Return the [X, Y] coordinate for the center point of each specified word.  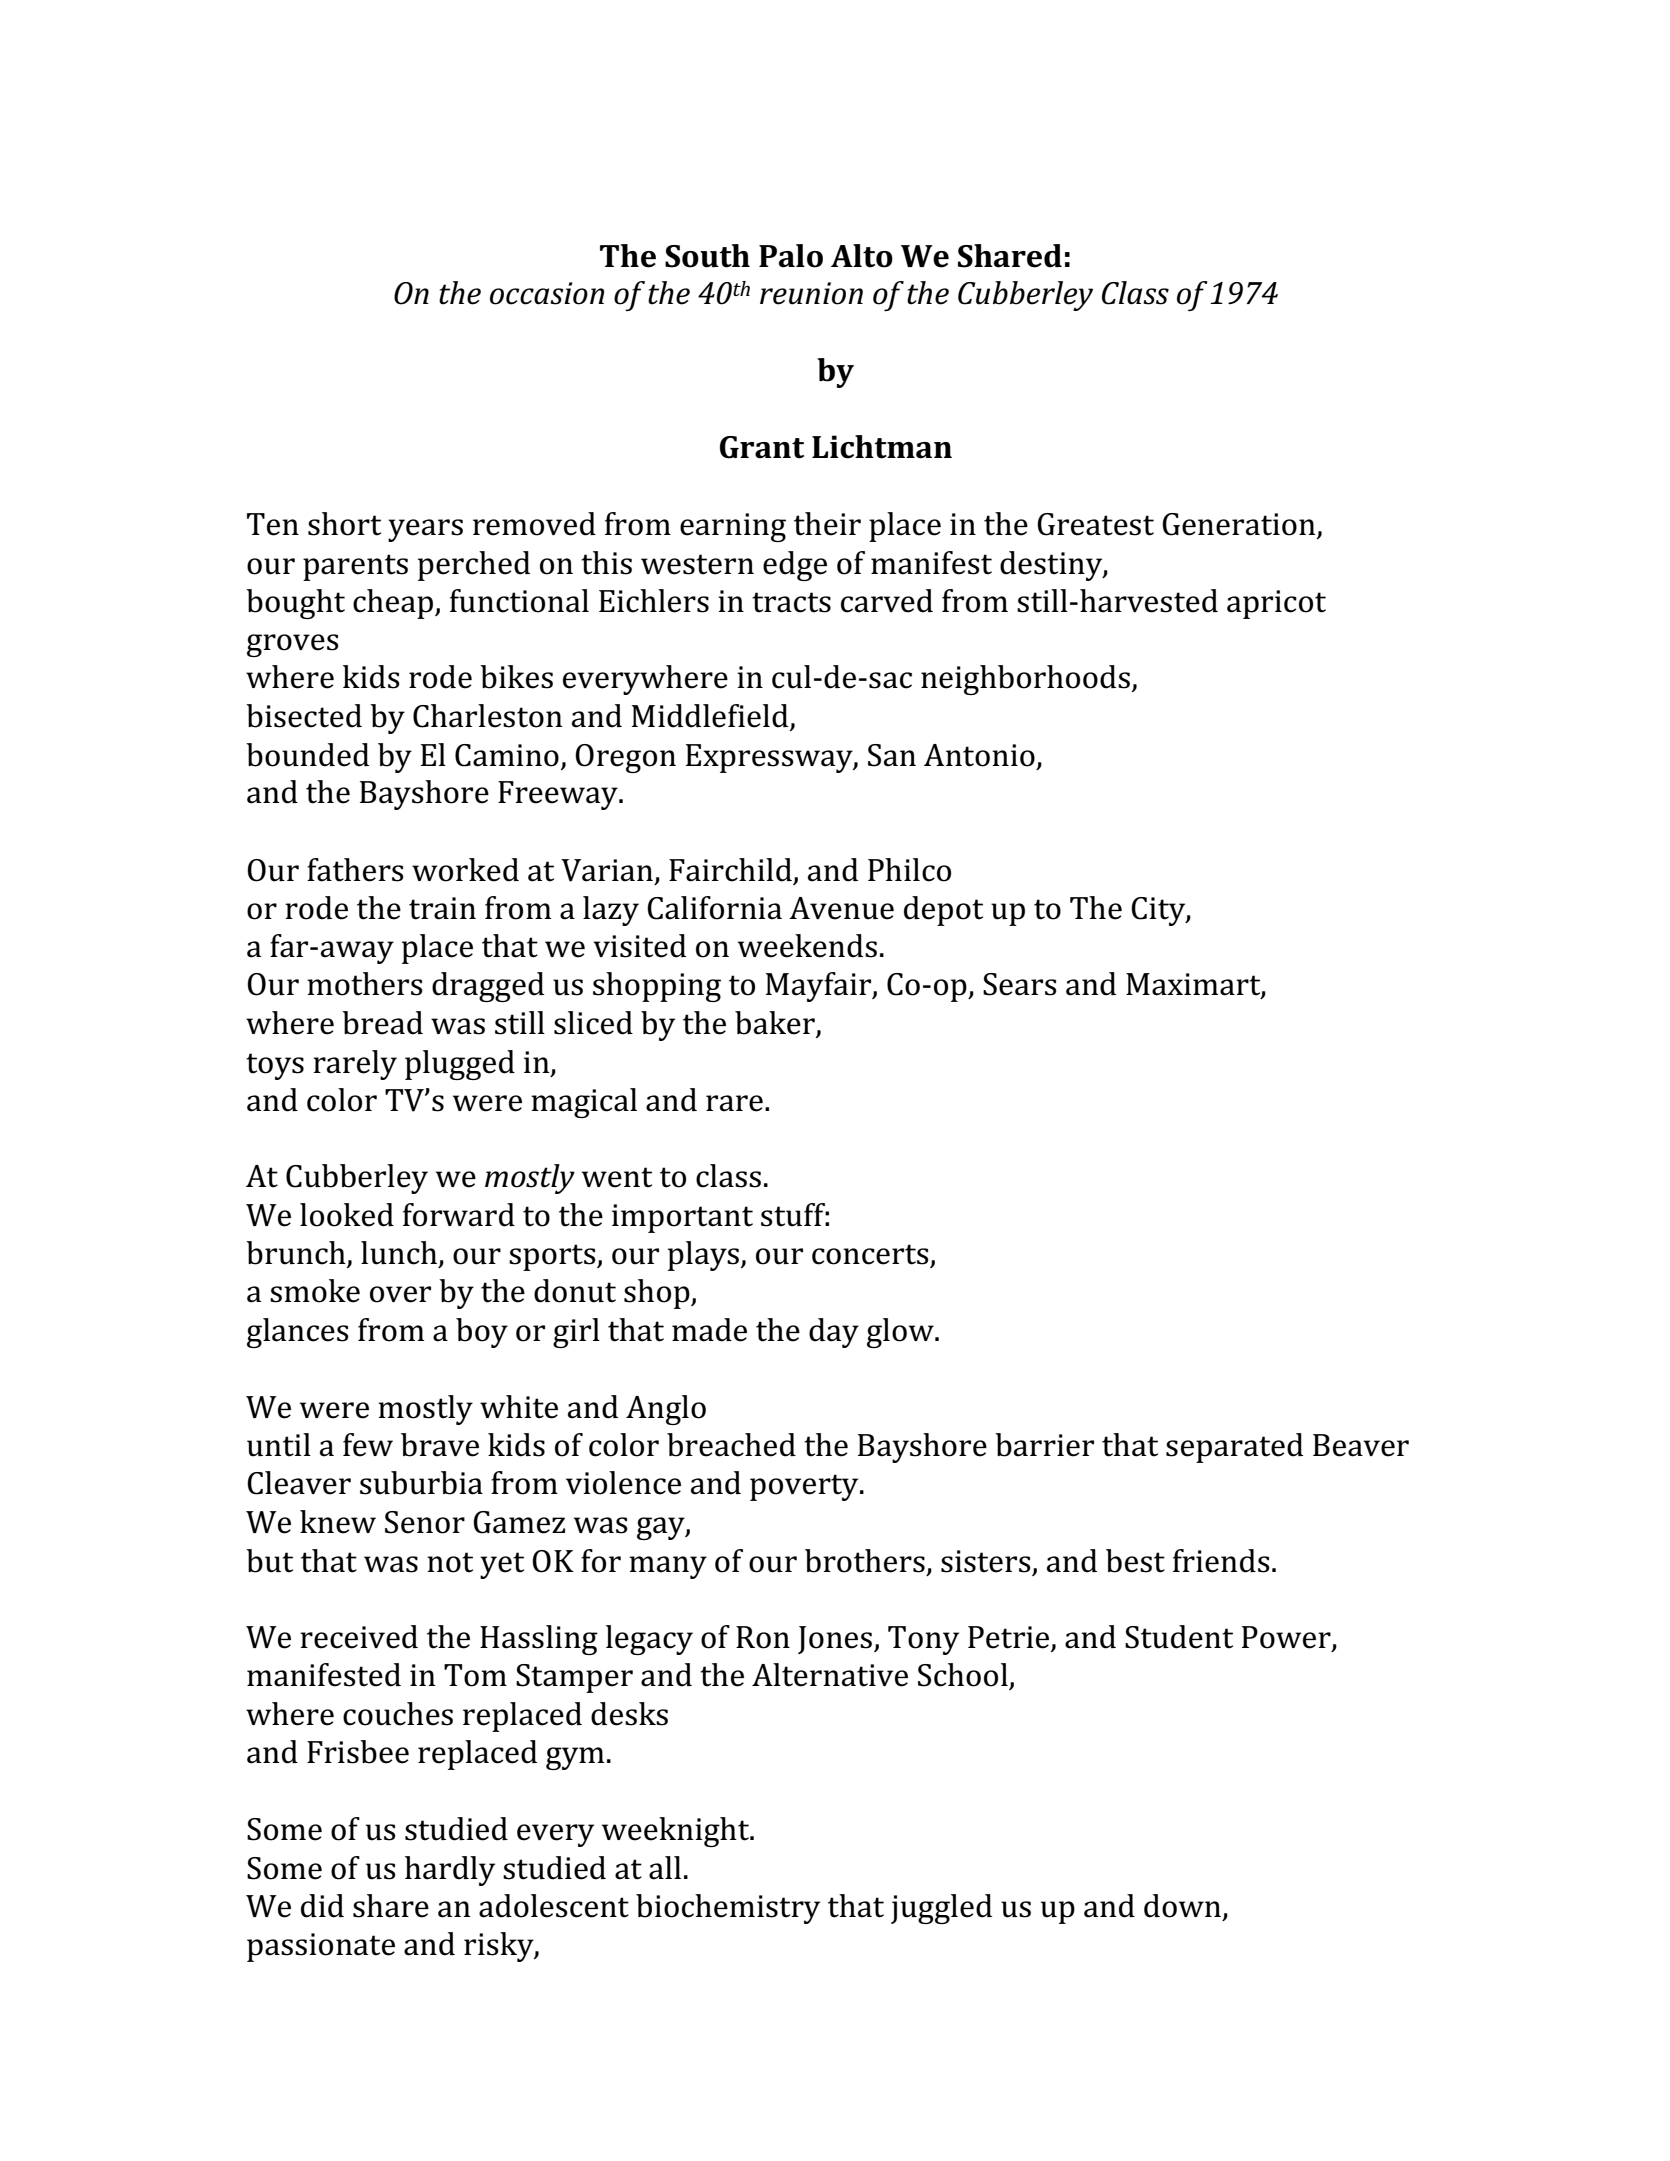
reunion [811, 293]
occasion [547, 293]
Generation [1240, 525]
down [1182, 1906]
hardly [450, 1871]
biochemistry [728, 1909]
